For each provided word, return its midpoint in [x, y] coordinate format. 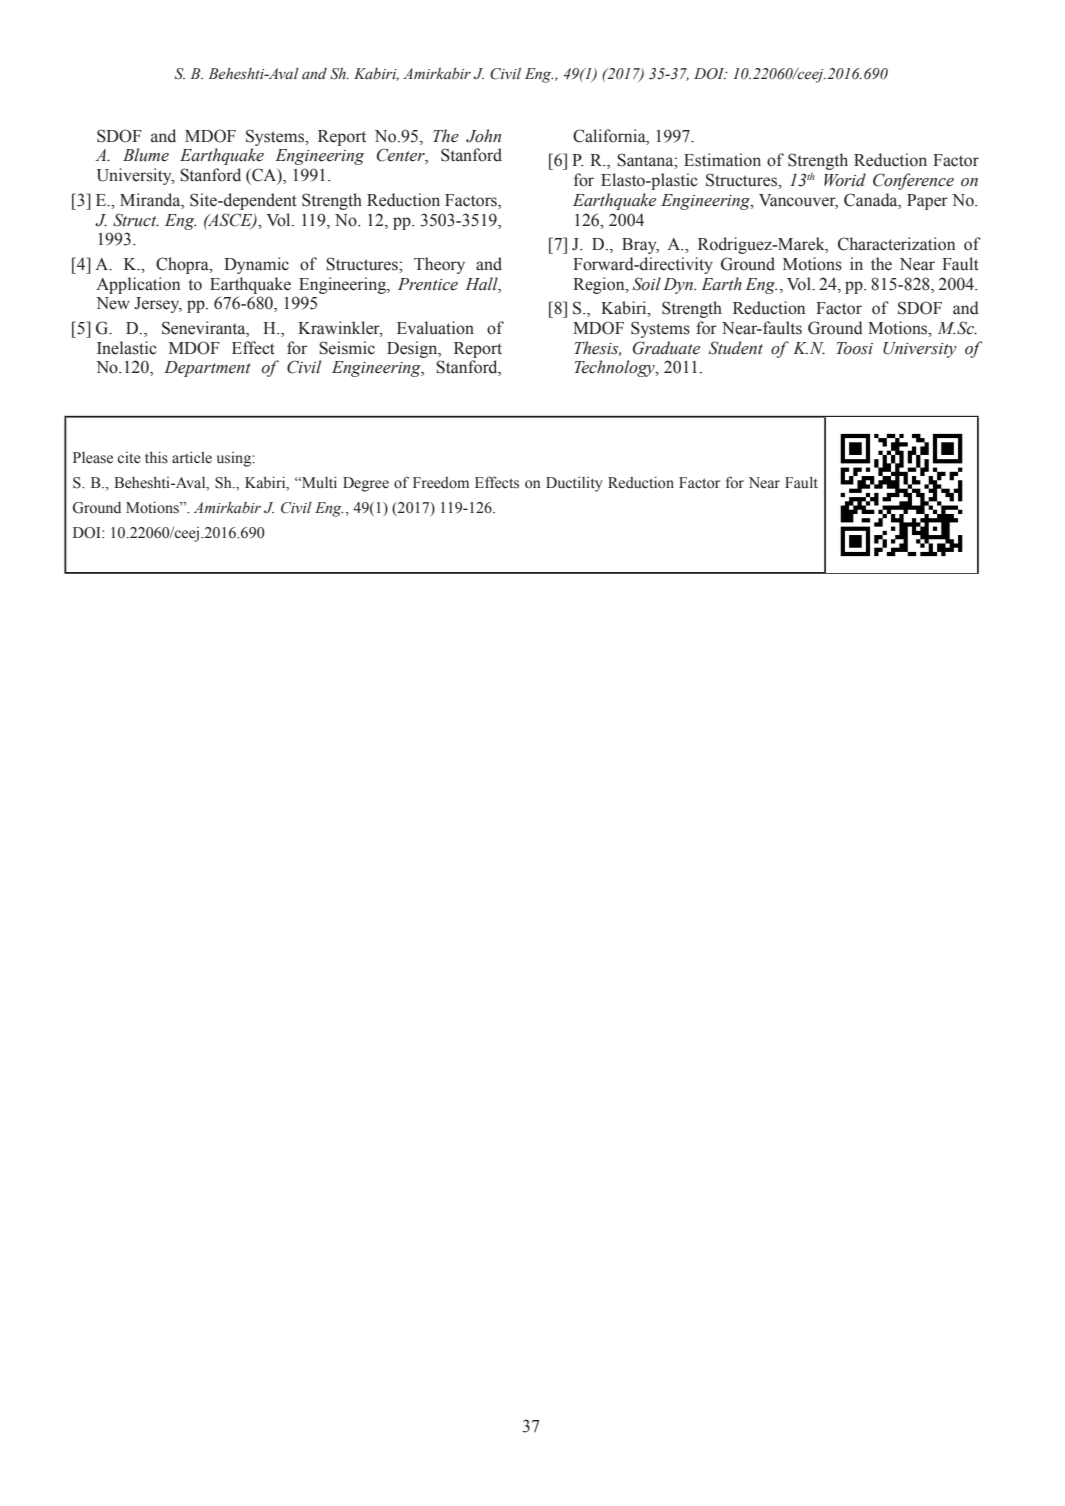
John [483, 136]
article [192, 457]
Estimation [722, 160]
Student [736, 348]
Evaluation [435, 328]
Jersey [158, 305]
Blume [146, 155]
